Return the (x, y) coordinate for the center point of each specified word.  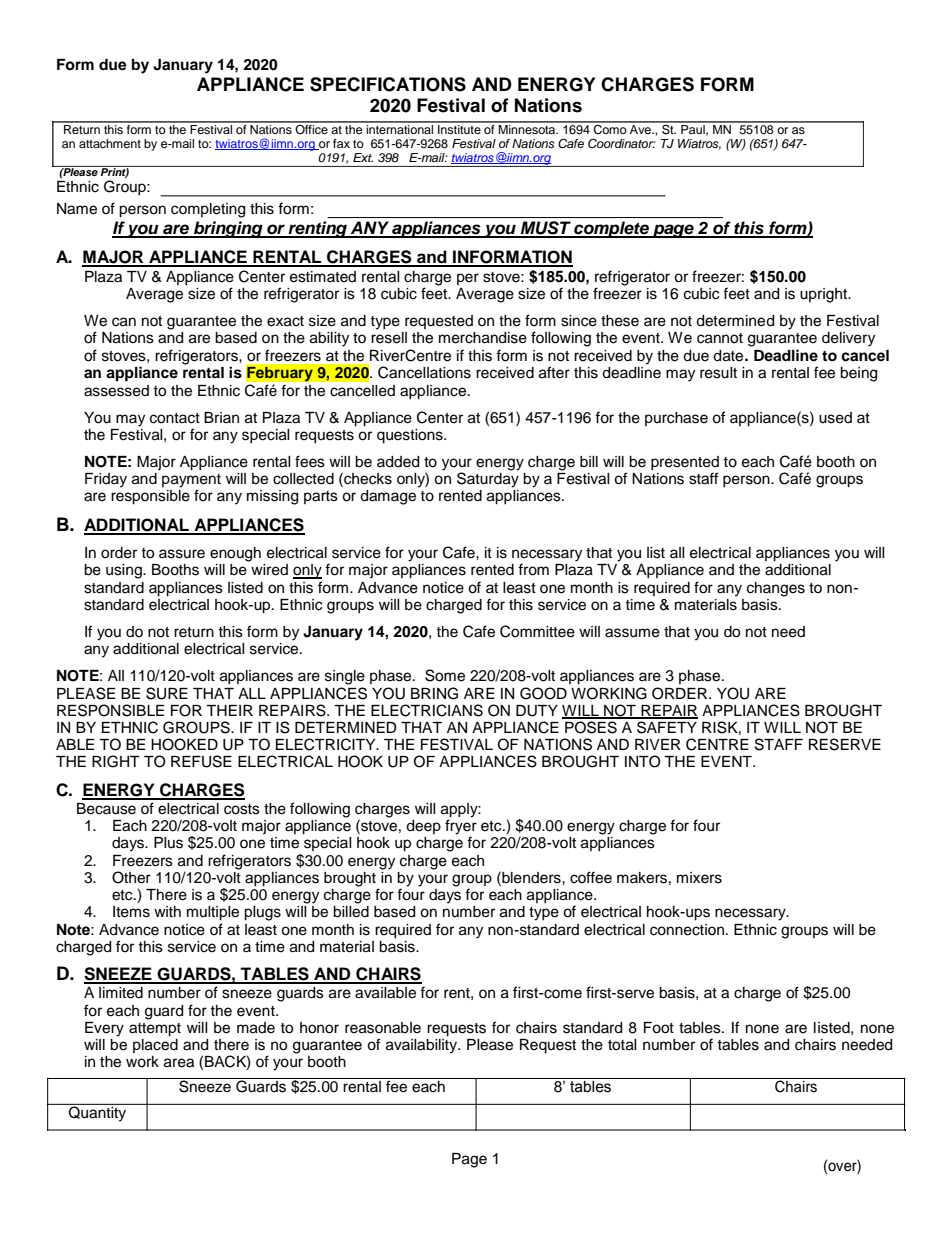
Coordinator (622, 143)
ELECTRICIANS (427, 710)
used (835, 418)
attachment (110, 143)
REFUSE (201, 761)
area (179, 1063)
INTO (643, 761)
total (622, 1045)
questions (411, 436)
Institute (459, 128)
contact (175, 418)
